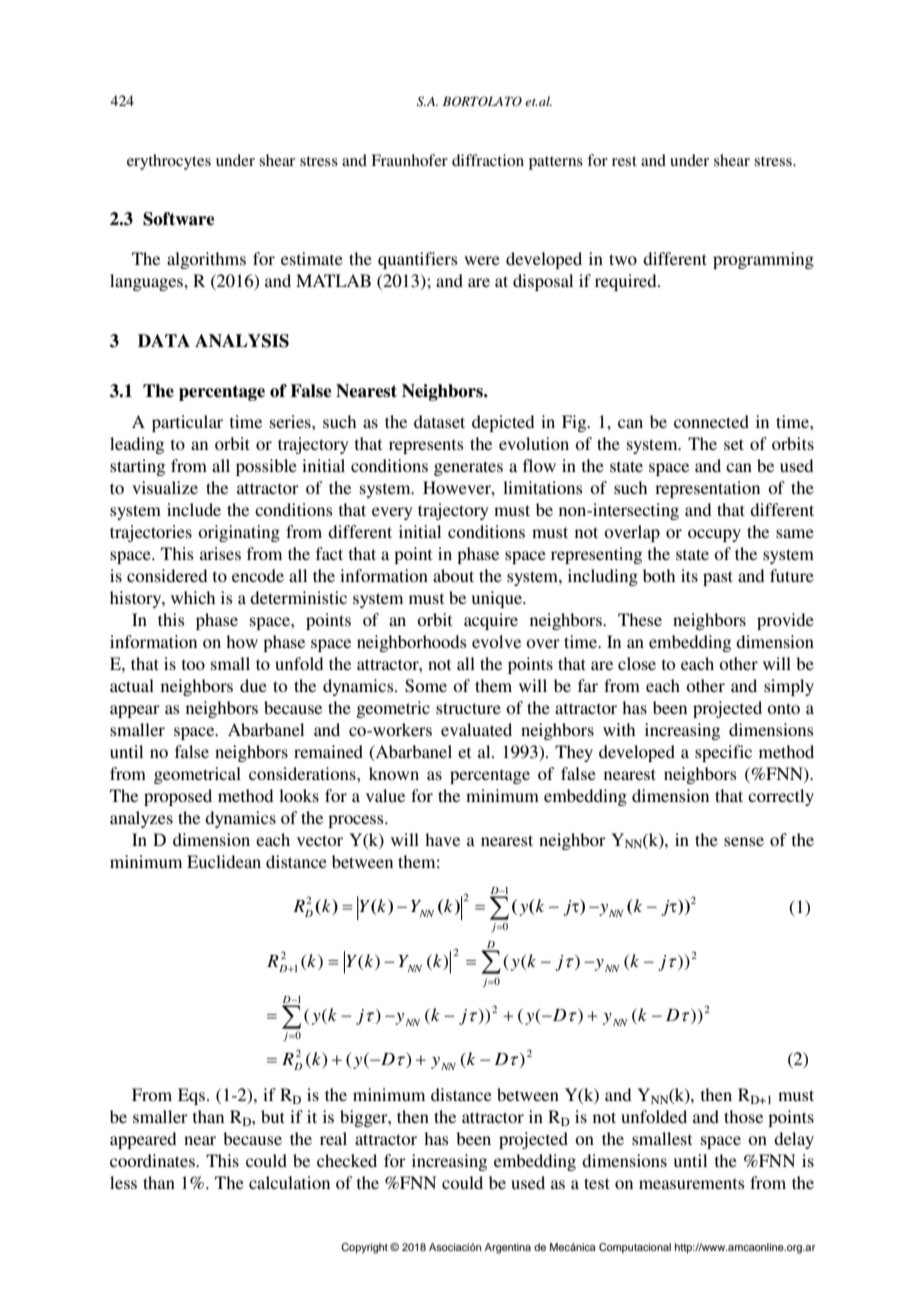 The height and width of the screenshot is (1308, 924). I want to click on programming, so click(763, 260).
